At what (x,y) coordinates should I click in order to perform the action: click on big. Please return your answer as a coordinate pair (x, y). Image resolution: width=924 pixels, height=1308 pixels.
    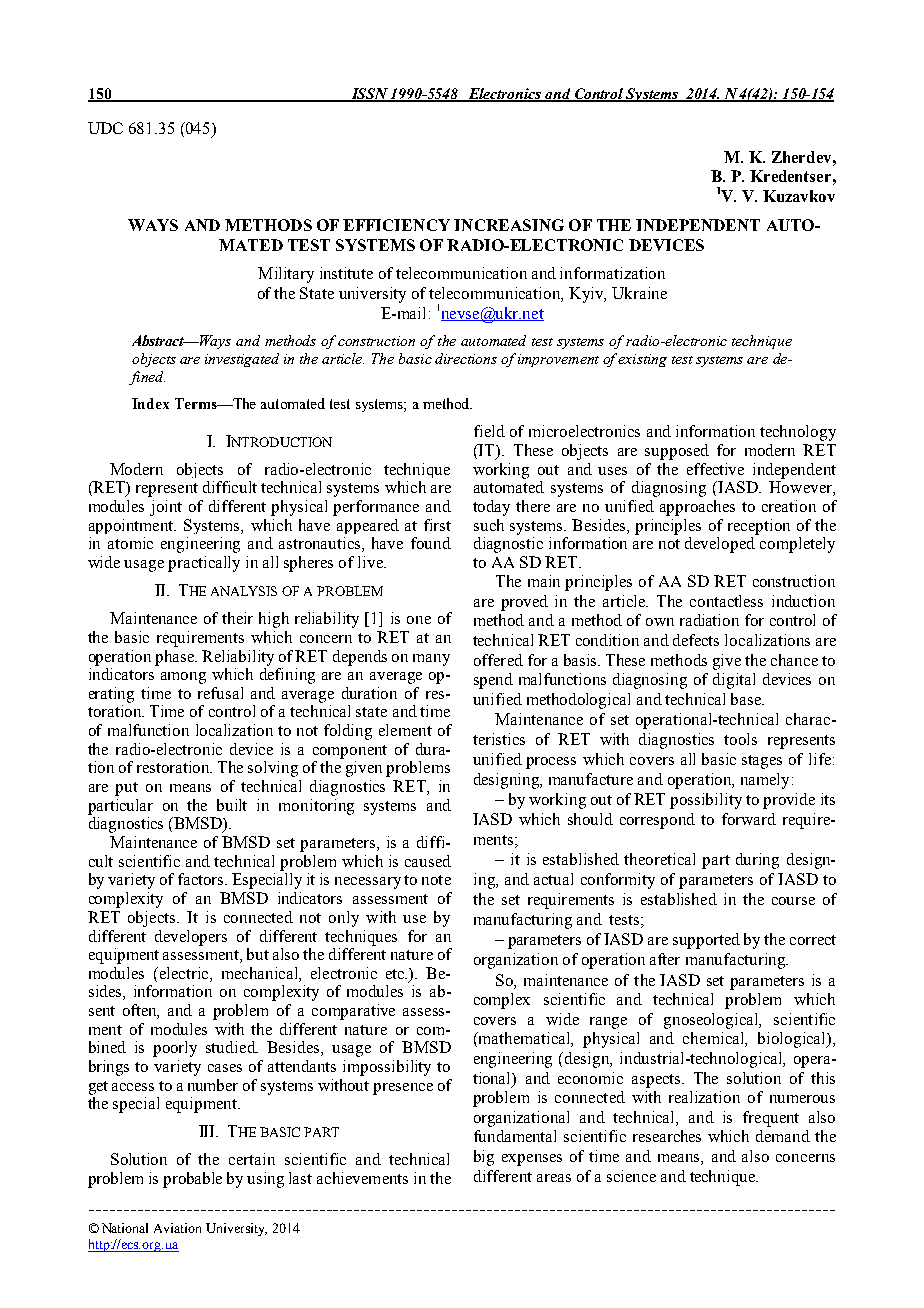
    Looking at the image, I should click on (484, 1158).
